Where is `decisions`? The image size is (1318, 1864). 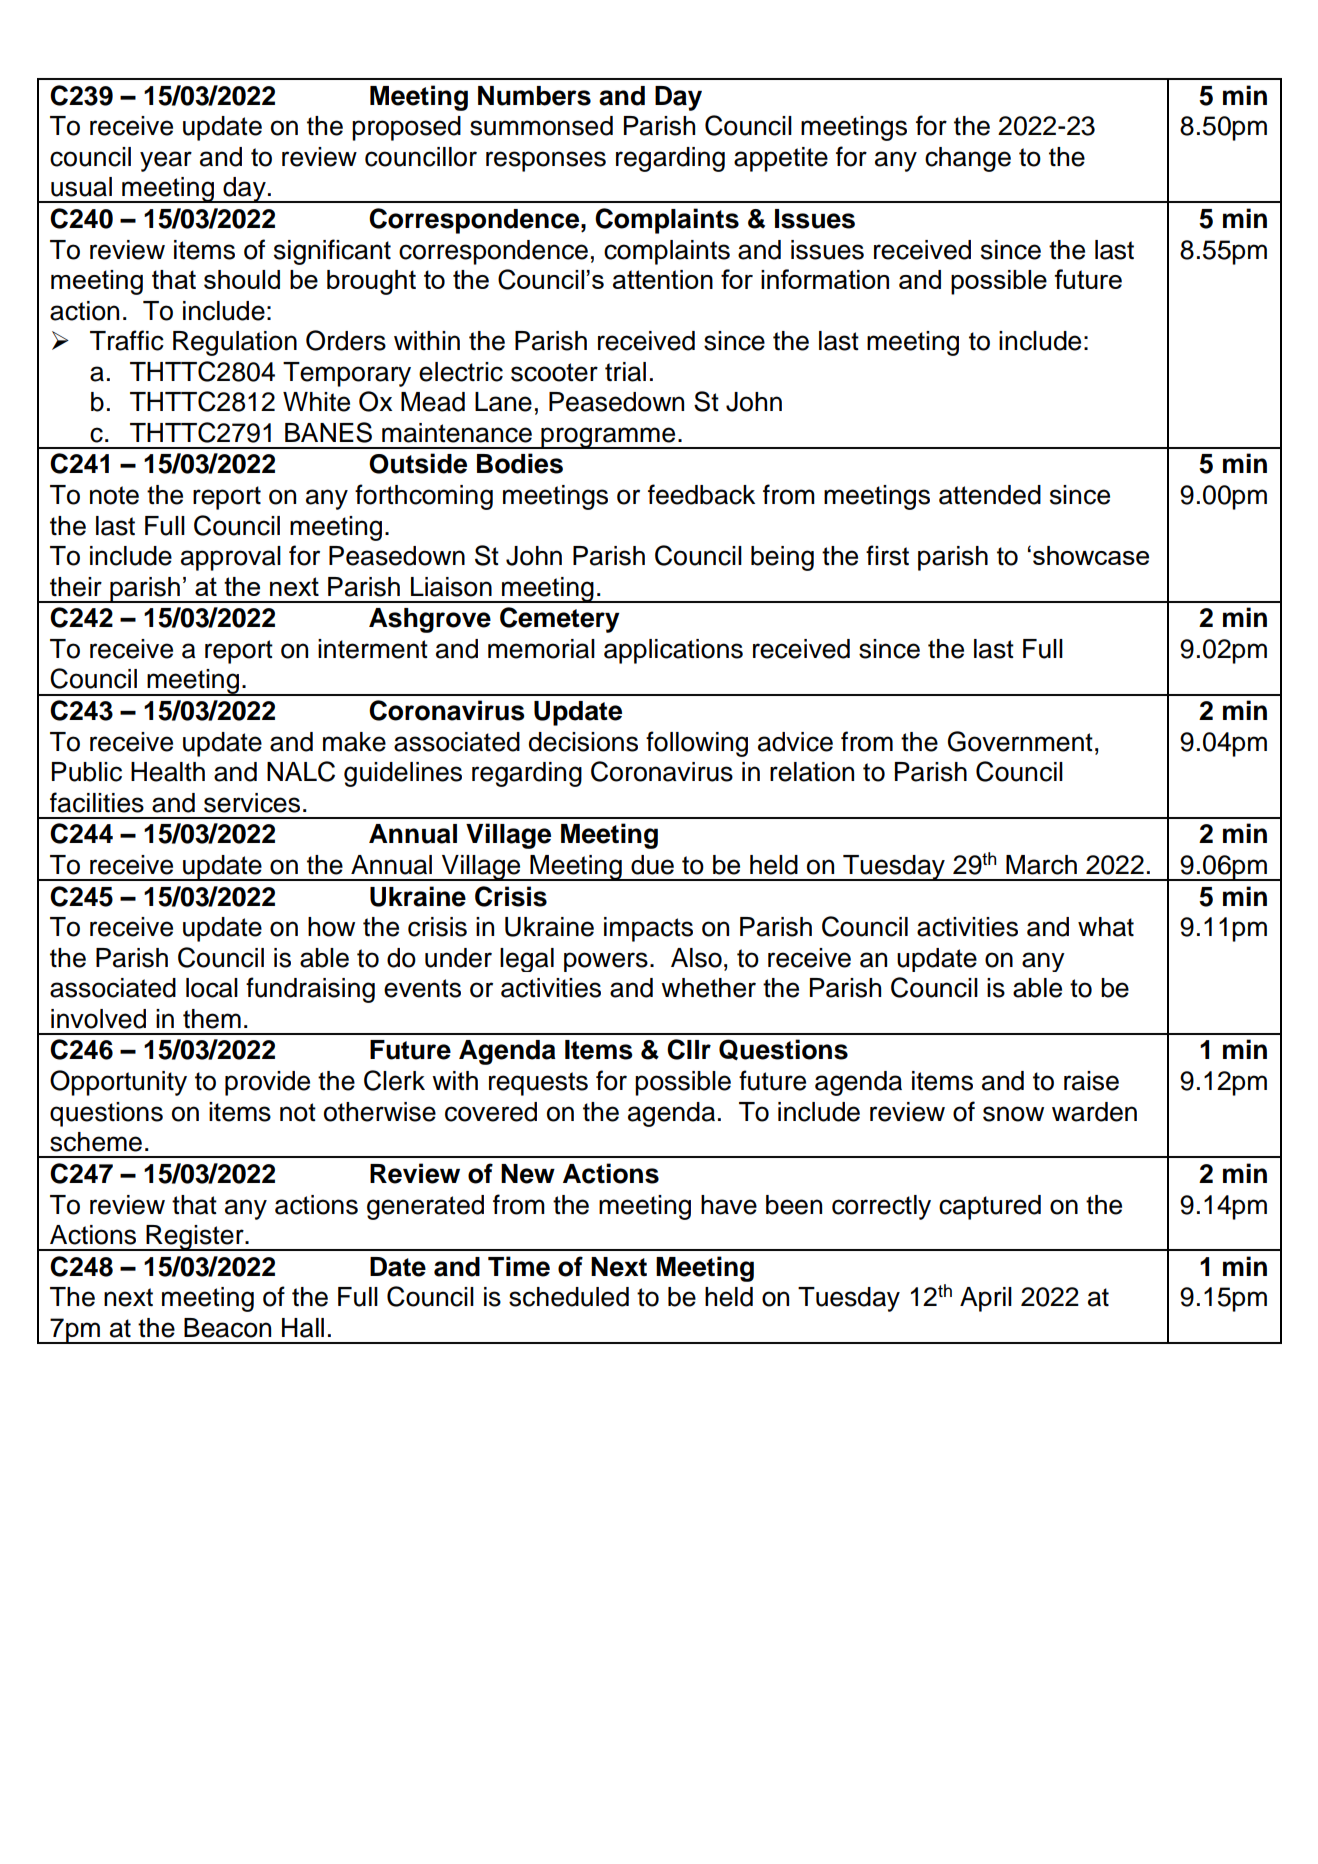 decisions is located at coordinates (583, 742).
